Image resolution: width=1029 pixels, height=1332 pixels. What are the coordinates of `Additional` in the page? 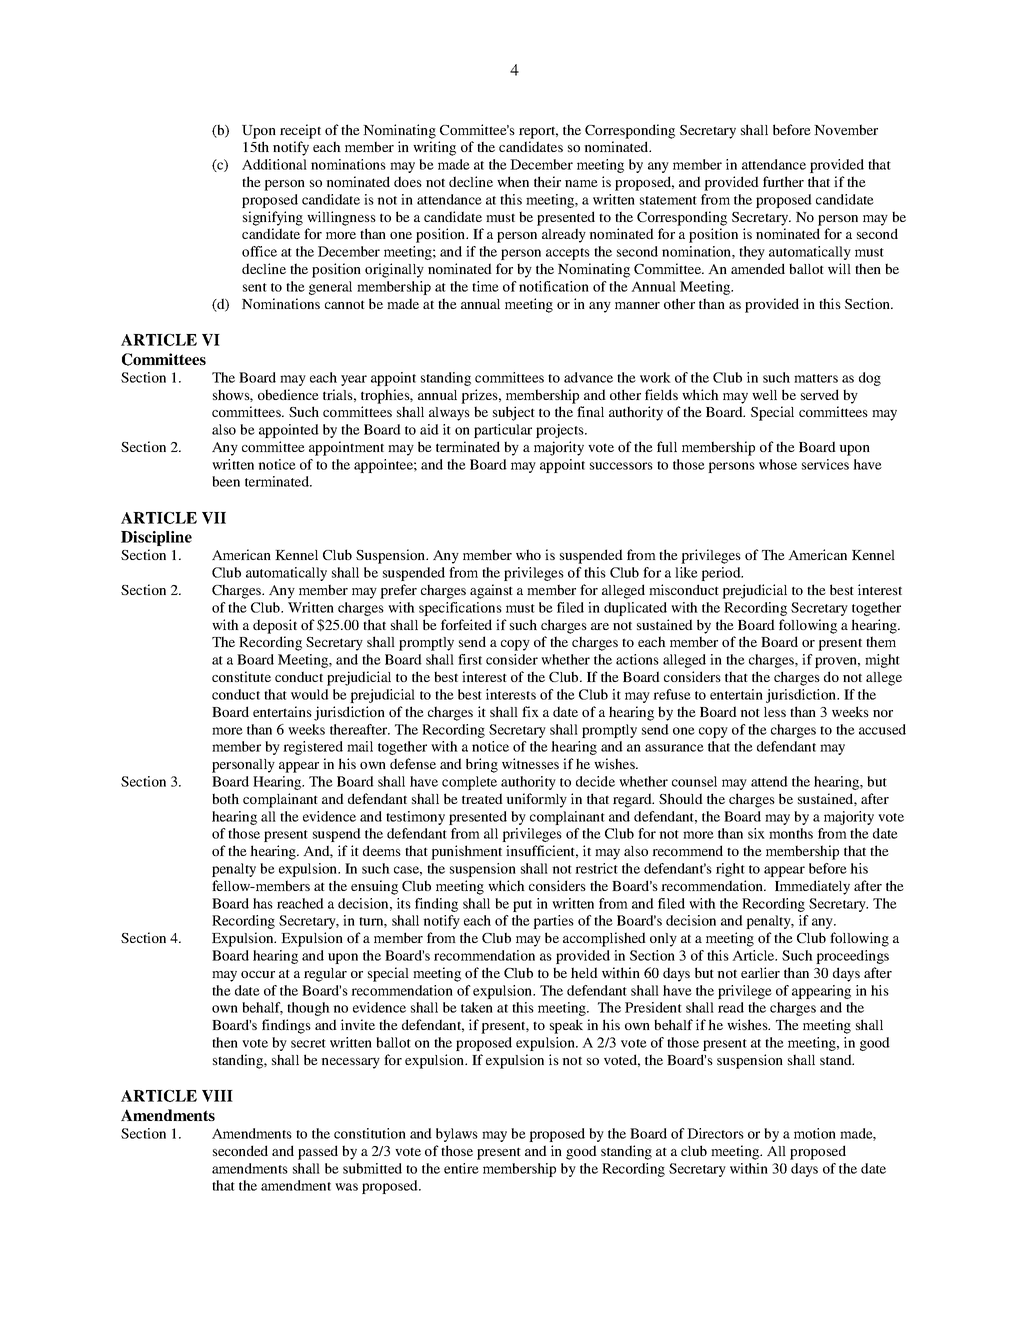 It's located at (274, 164).
